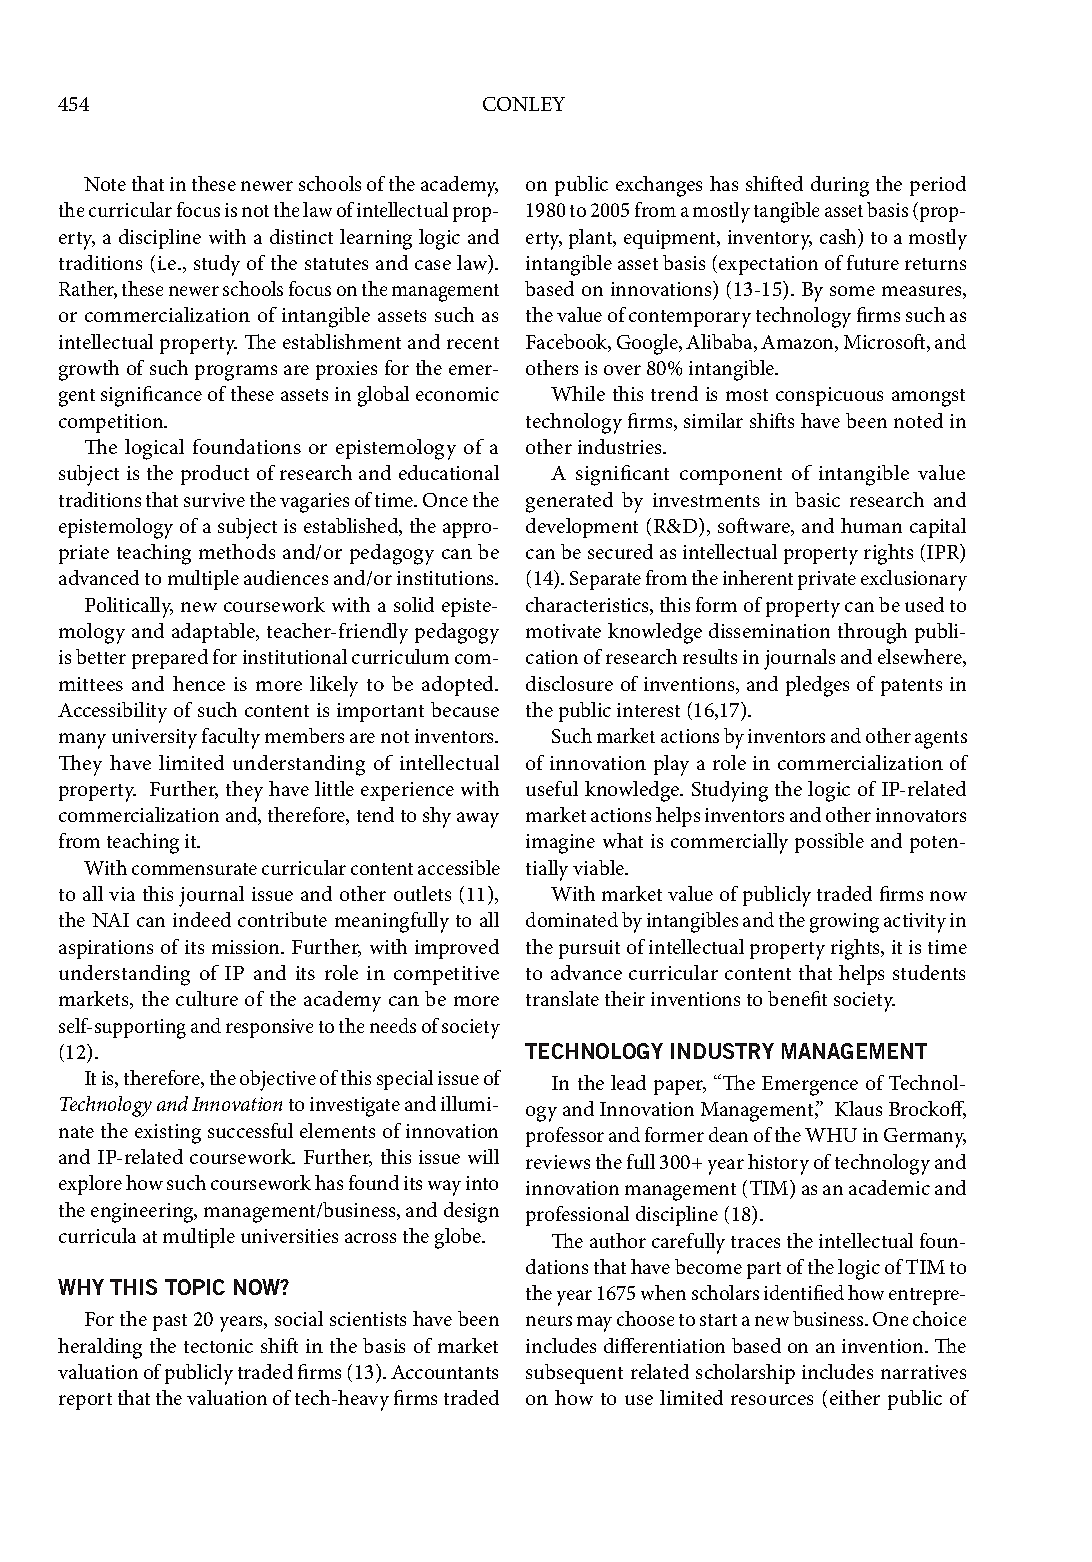 The width and height of the document is (1092, 1562). What do you see at coordinates (213, 633) in the document?
I see `adaptable` at bounding box center [213, 633].
